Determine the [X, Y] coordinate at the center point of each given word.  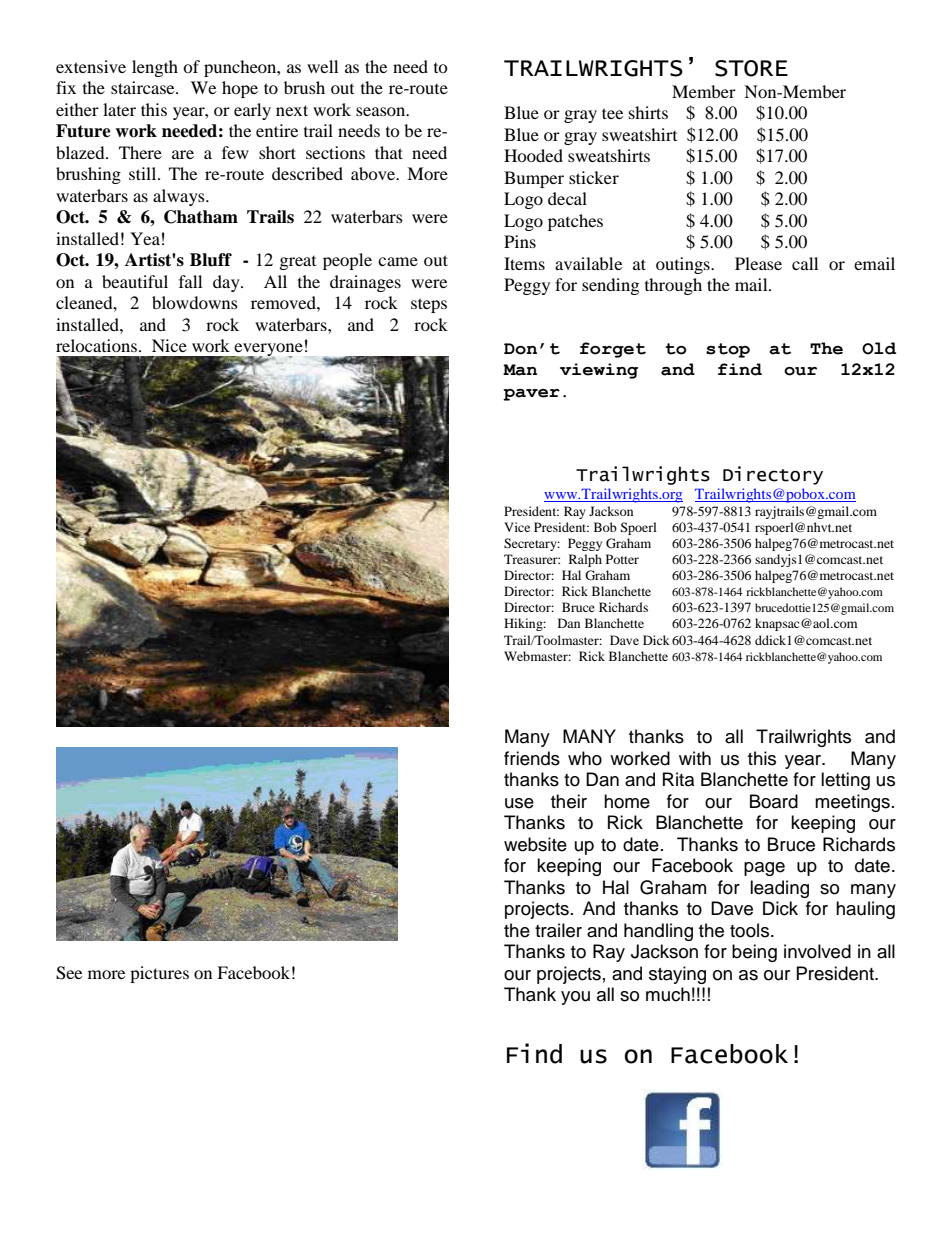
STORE [751, 68]
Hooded [533, 155]
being [754, 953]
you [575, 998]
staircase [144, 87]
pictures [159, 974]
